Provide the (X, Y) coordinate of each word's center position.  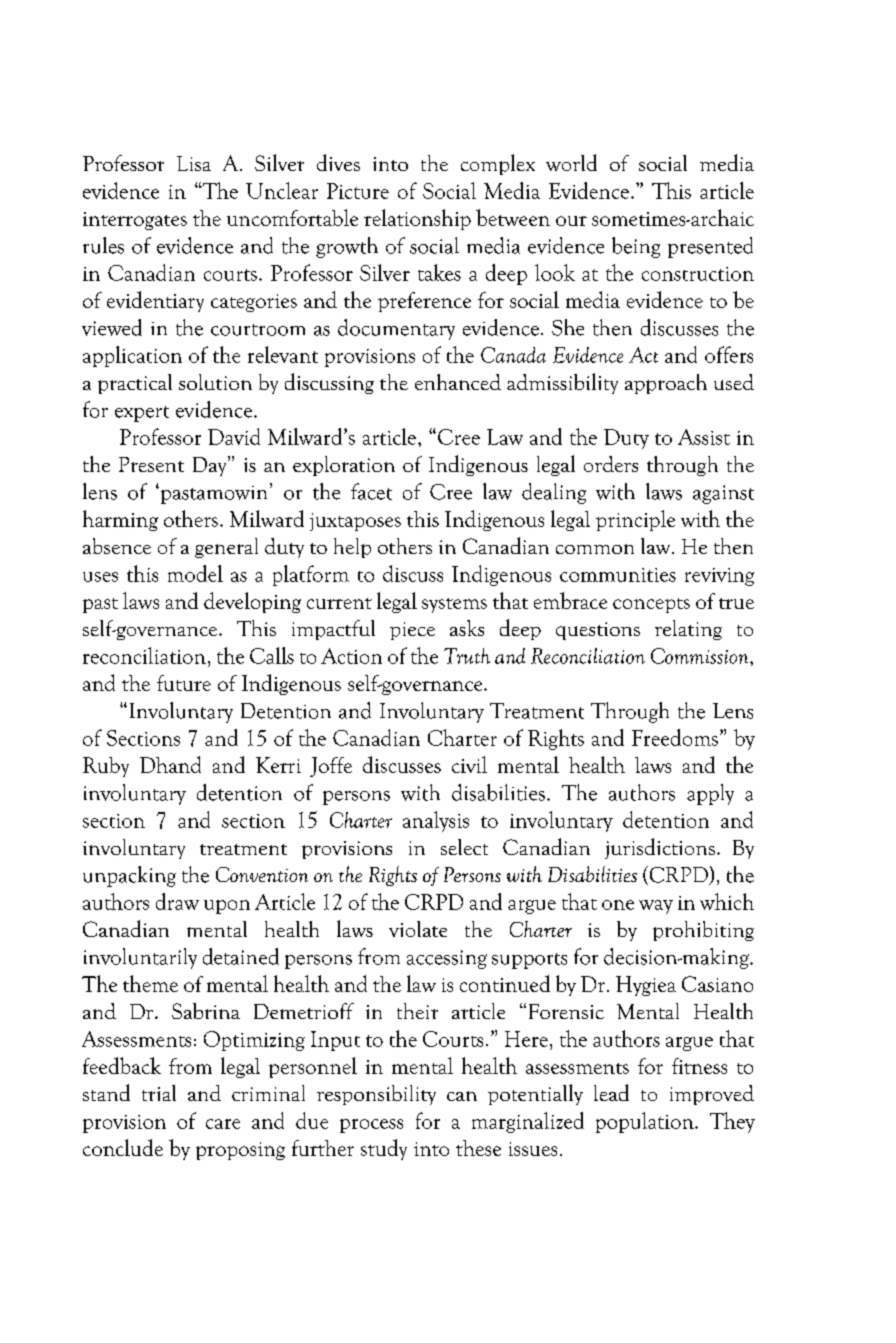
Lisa (194, 163)
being (636, 247)
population (646, 1122)
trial (159, 1093)
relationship (417, 219)
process (371, 1126)
